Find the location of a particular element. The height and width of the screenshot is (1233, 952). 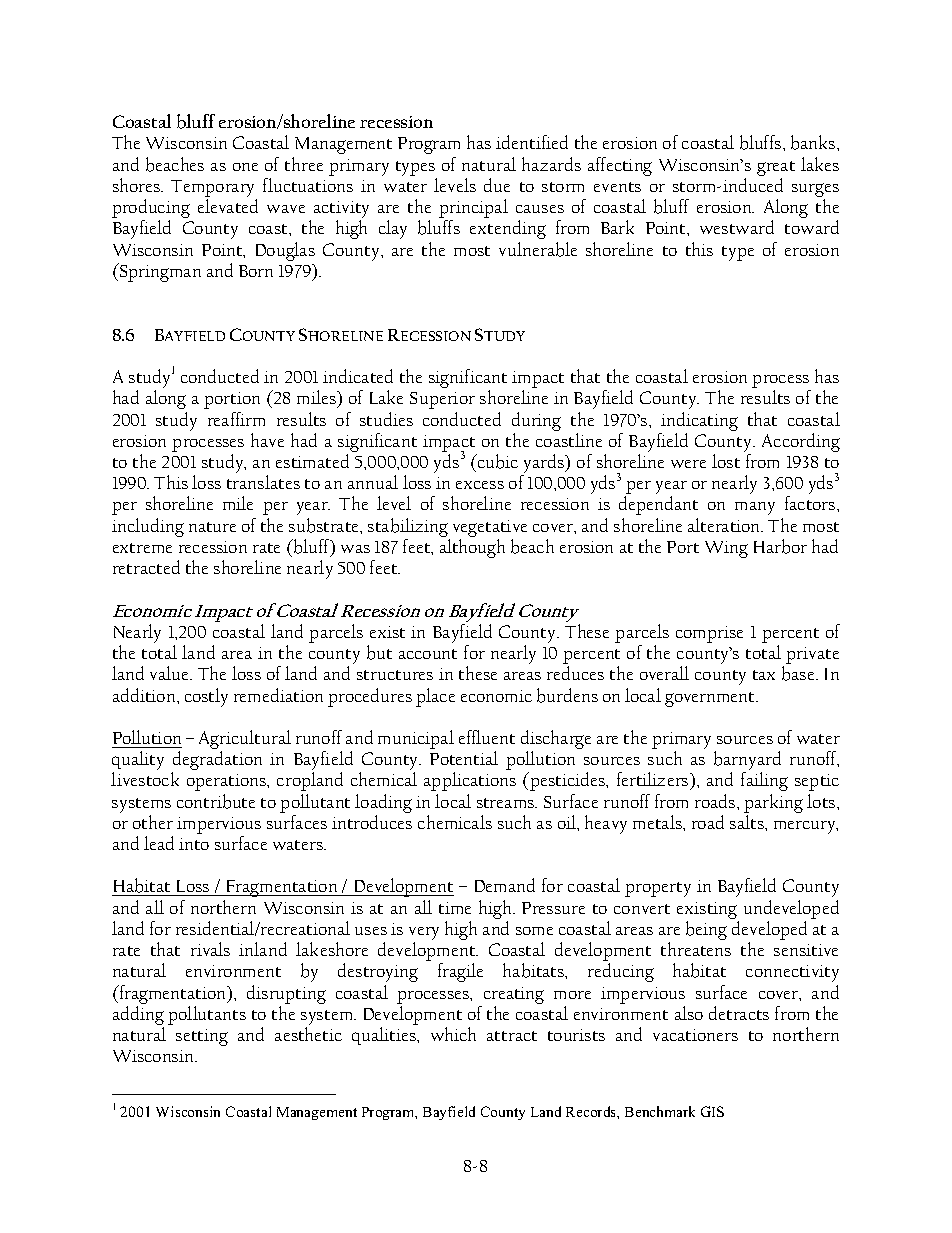

value is located at coordinates (171, 673).
